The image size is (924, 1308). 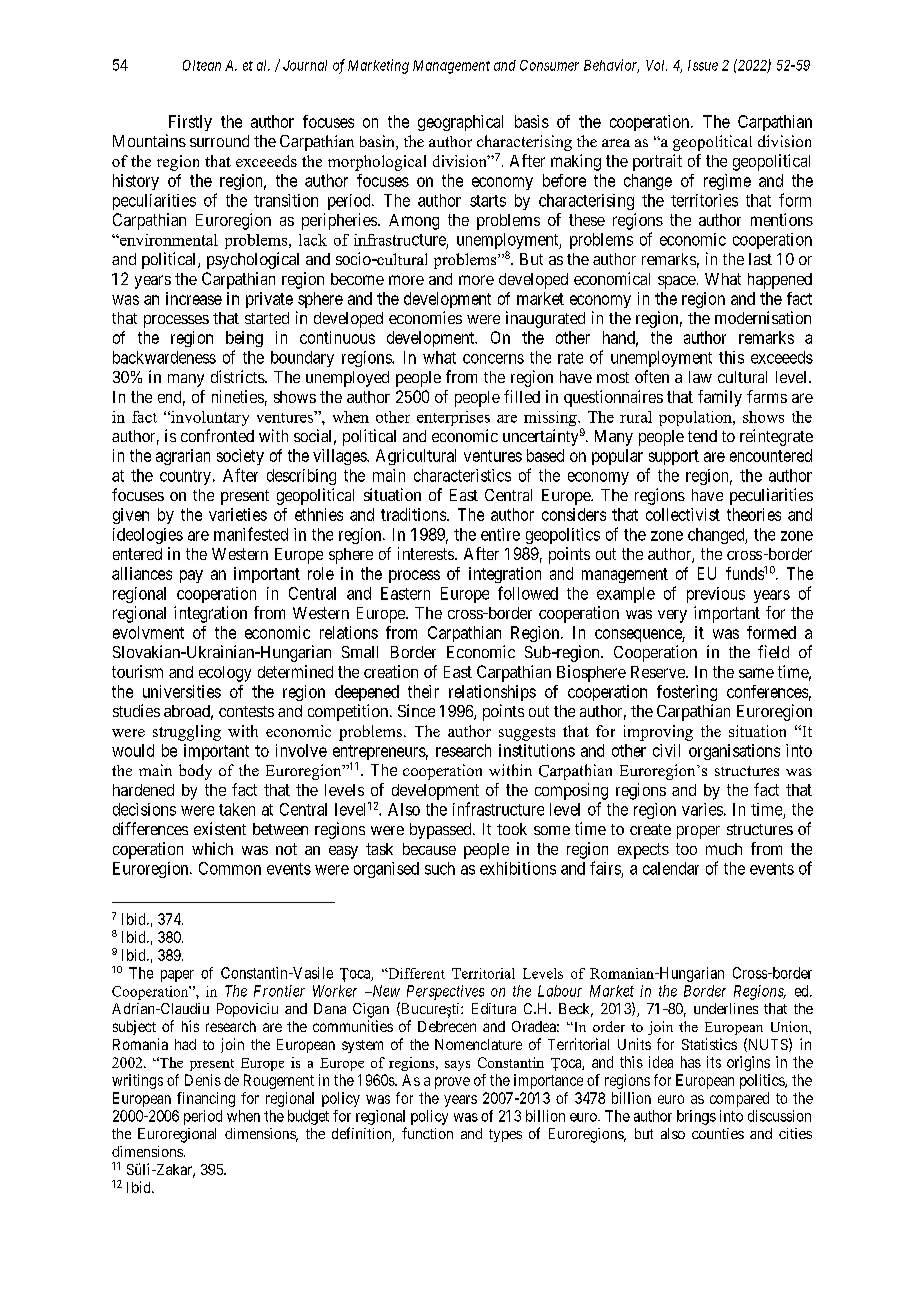 What do you see at coordinates (716, 595) in the screenshot?
I see `previous` at bounding box center [716, 595].
